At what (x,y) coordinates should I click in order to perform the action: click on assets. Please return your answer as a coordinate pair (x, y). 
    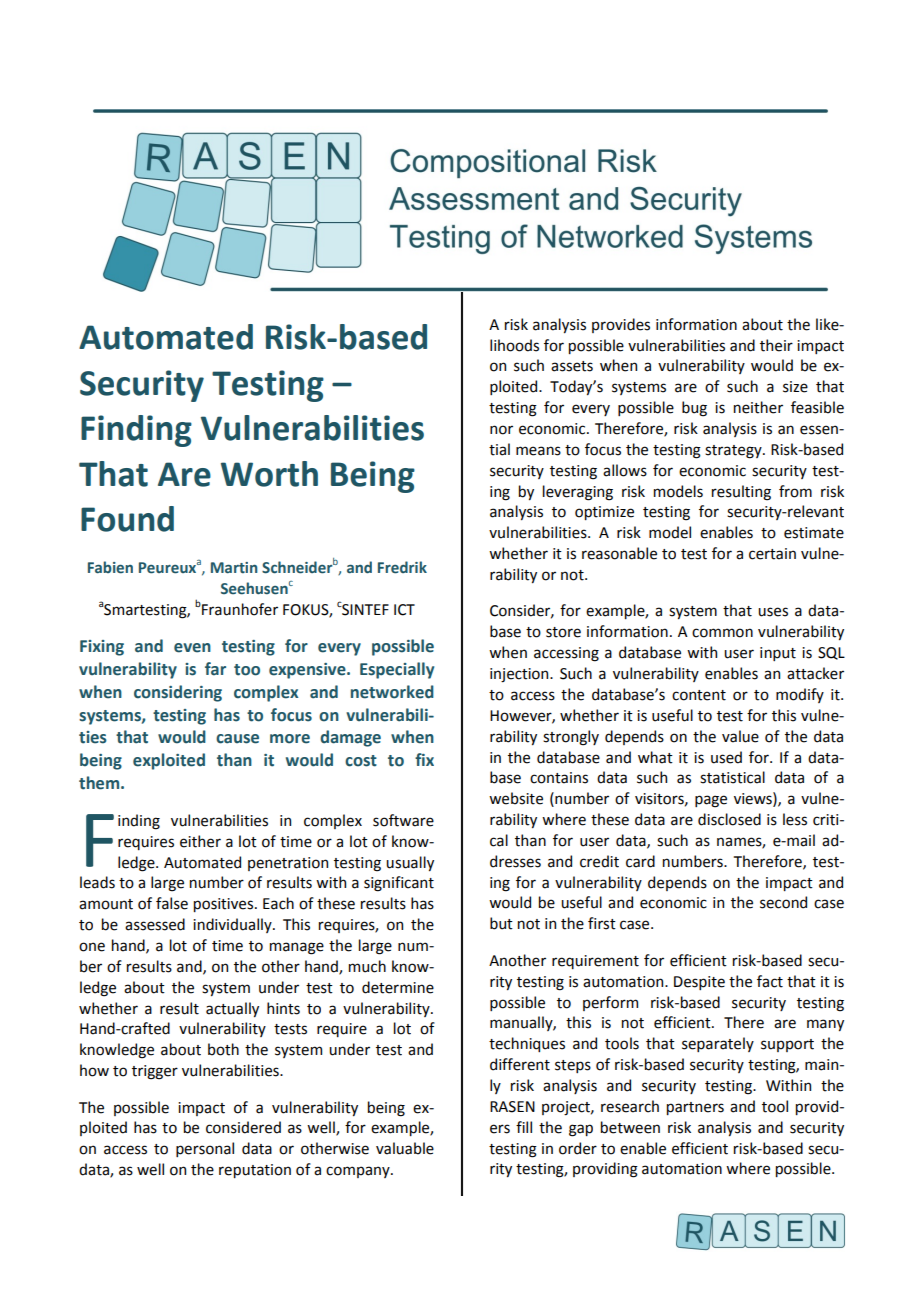
    Looking at the image, I should click on (572, 366).
